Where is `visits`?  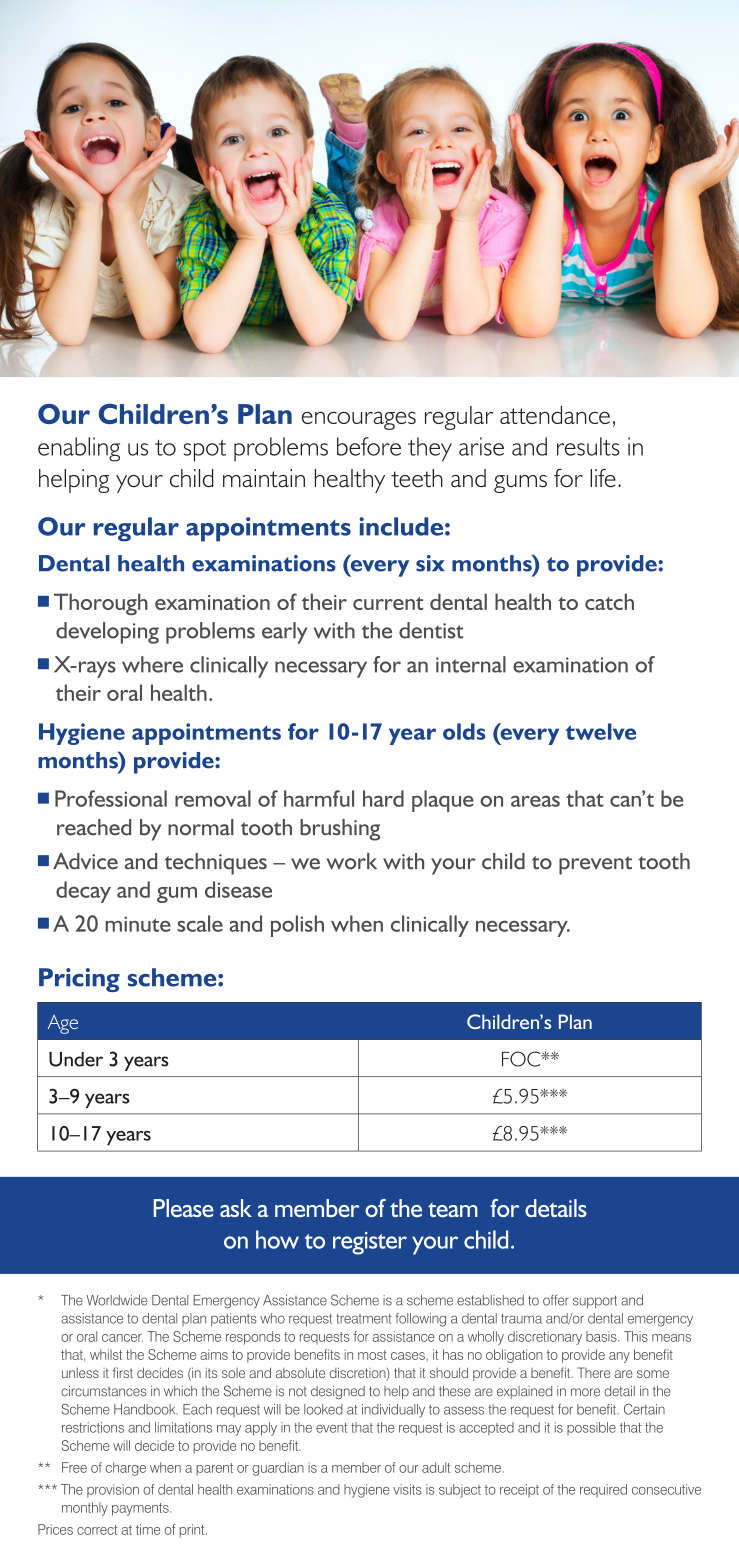 visits is located at coordinates (407, 1489).
